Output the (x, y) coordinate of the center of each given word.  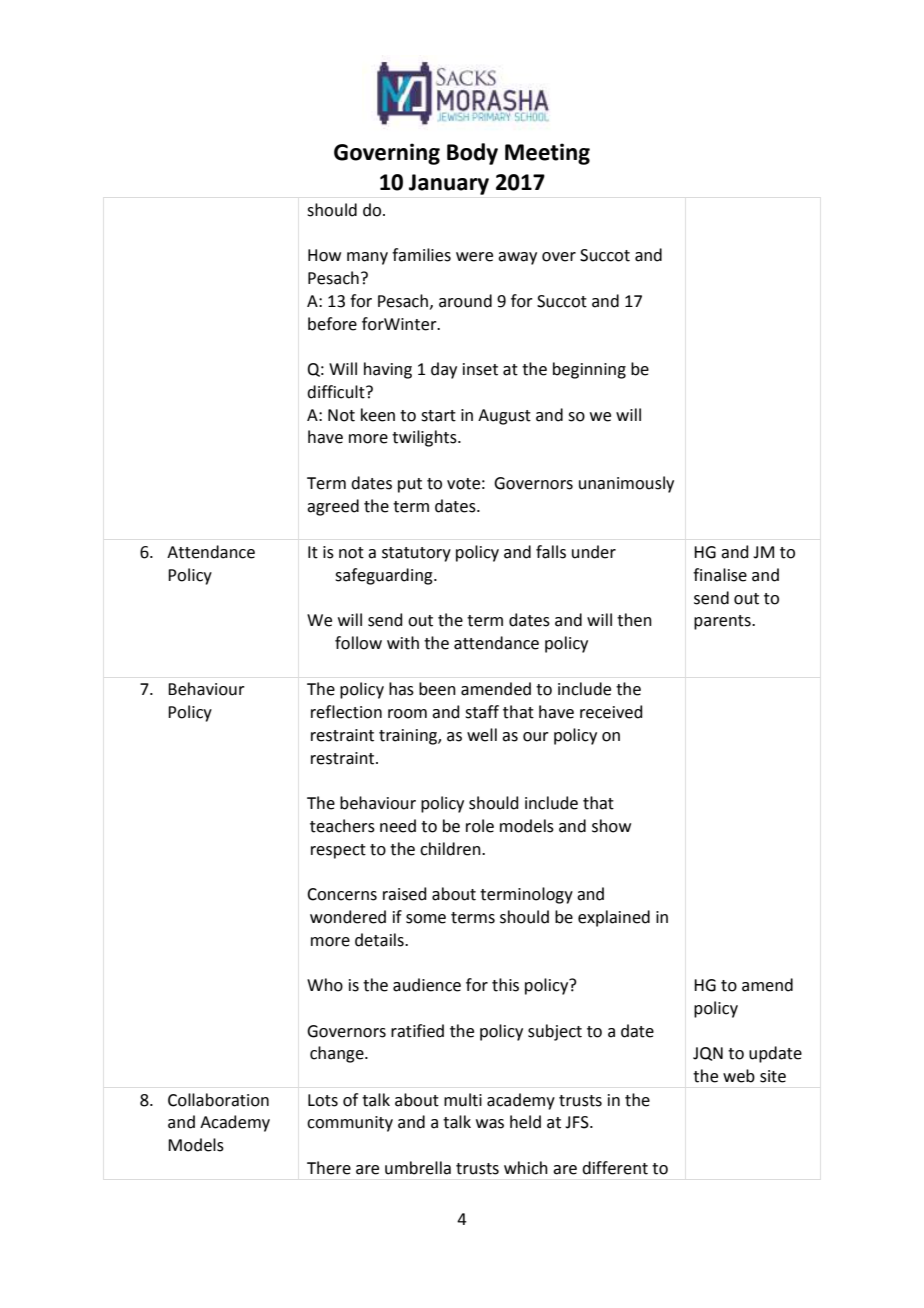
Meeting (547, 154)
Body (472, 154)
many (367, 258)
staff (482, 712)
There (329, 1168)
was (490, 1124)
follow (358, 643)
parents (723, 622)
